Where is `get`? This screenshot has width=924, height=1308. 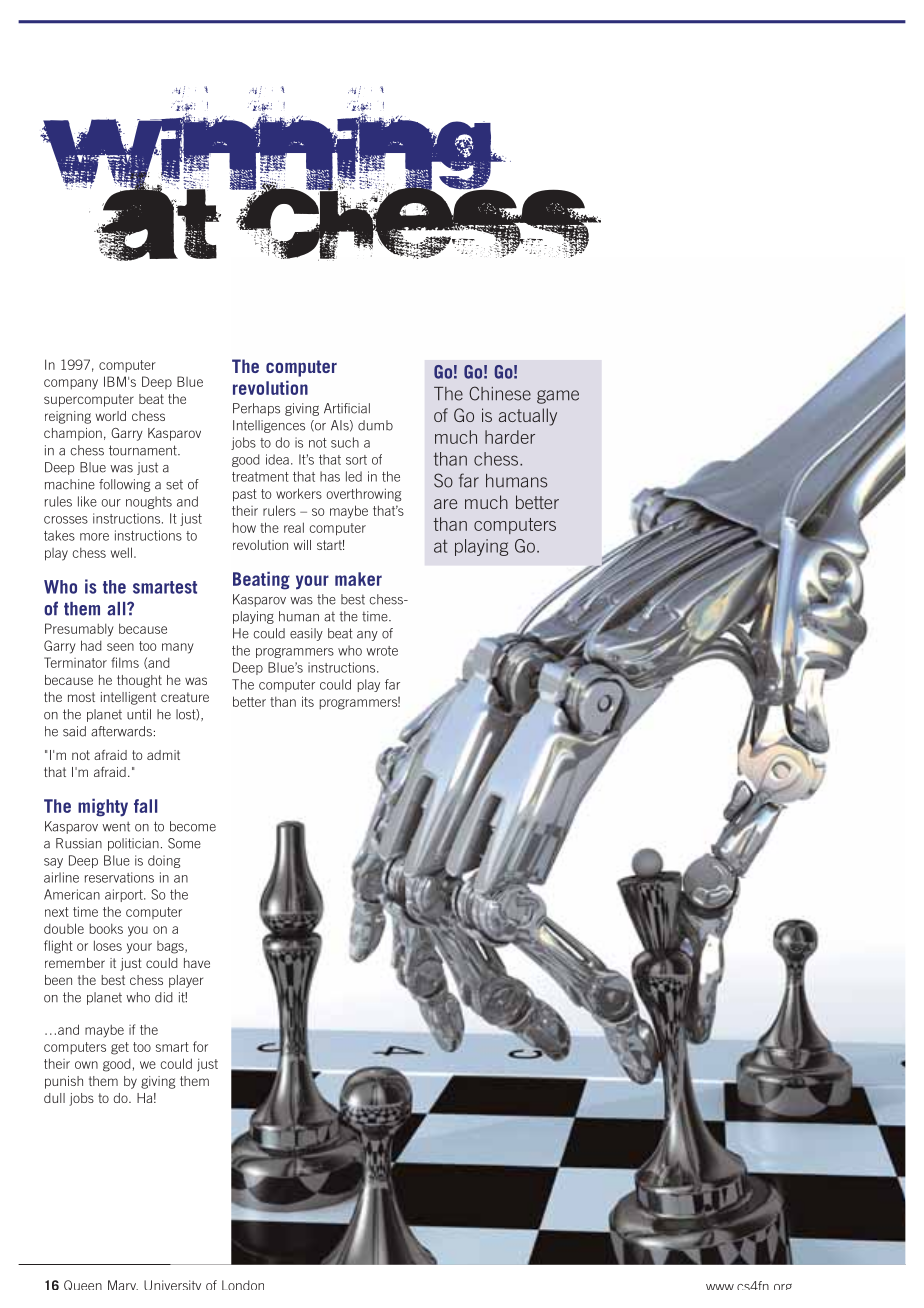
get is located at coordinates (120, 1048).
